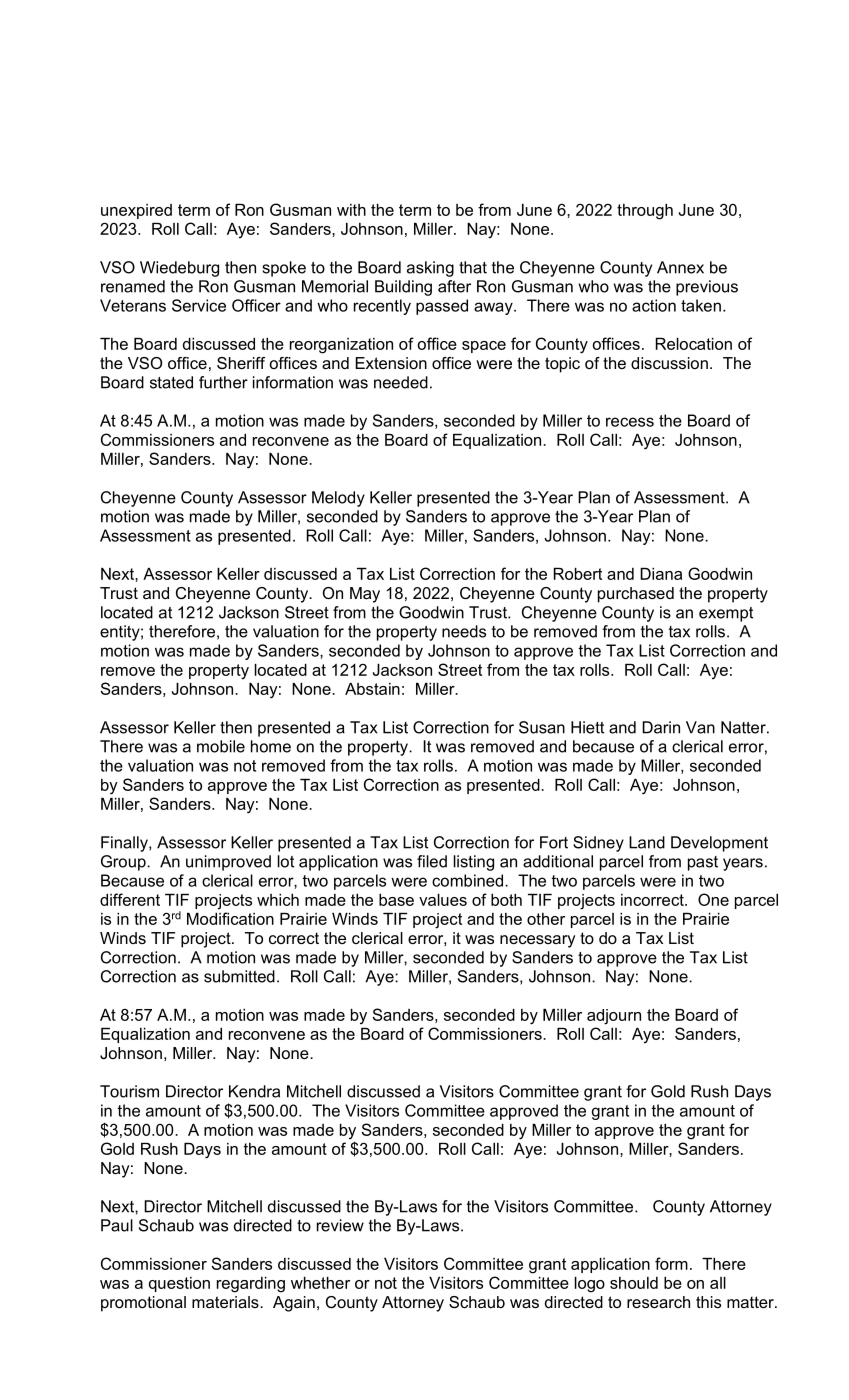 The width and height of the screenshot is (849, 1400). What do you see at coordinates (171, 382) in the screenshot?
I see `stated` at bounding box center [171, 382].
